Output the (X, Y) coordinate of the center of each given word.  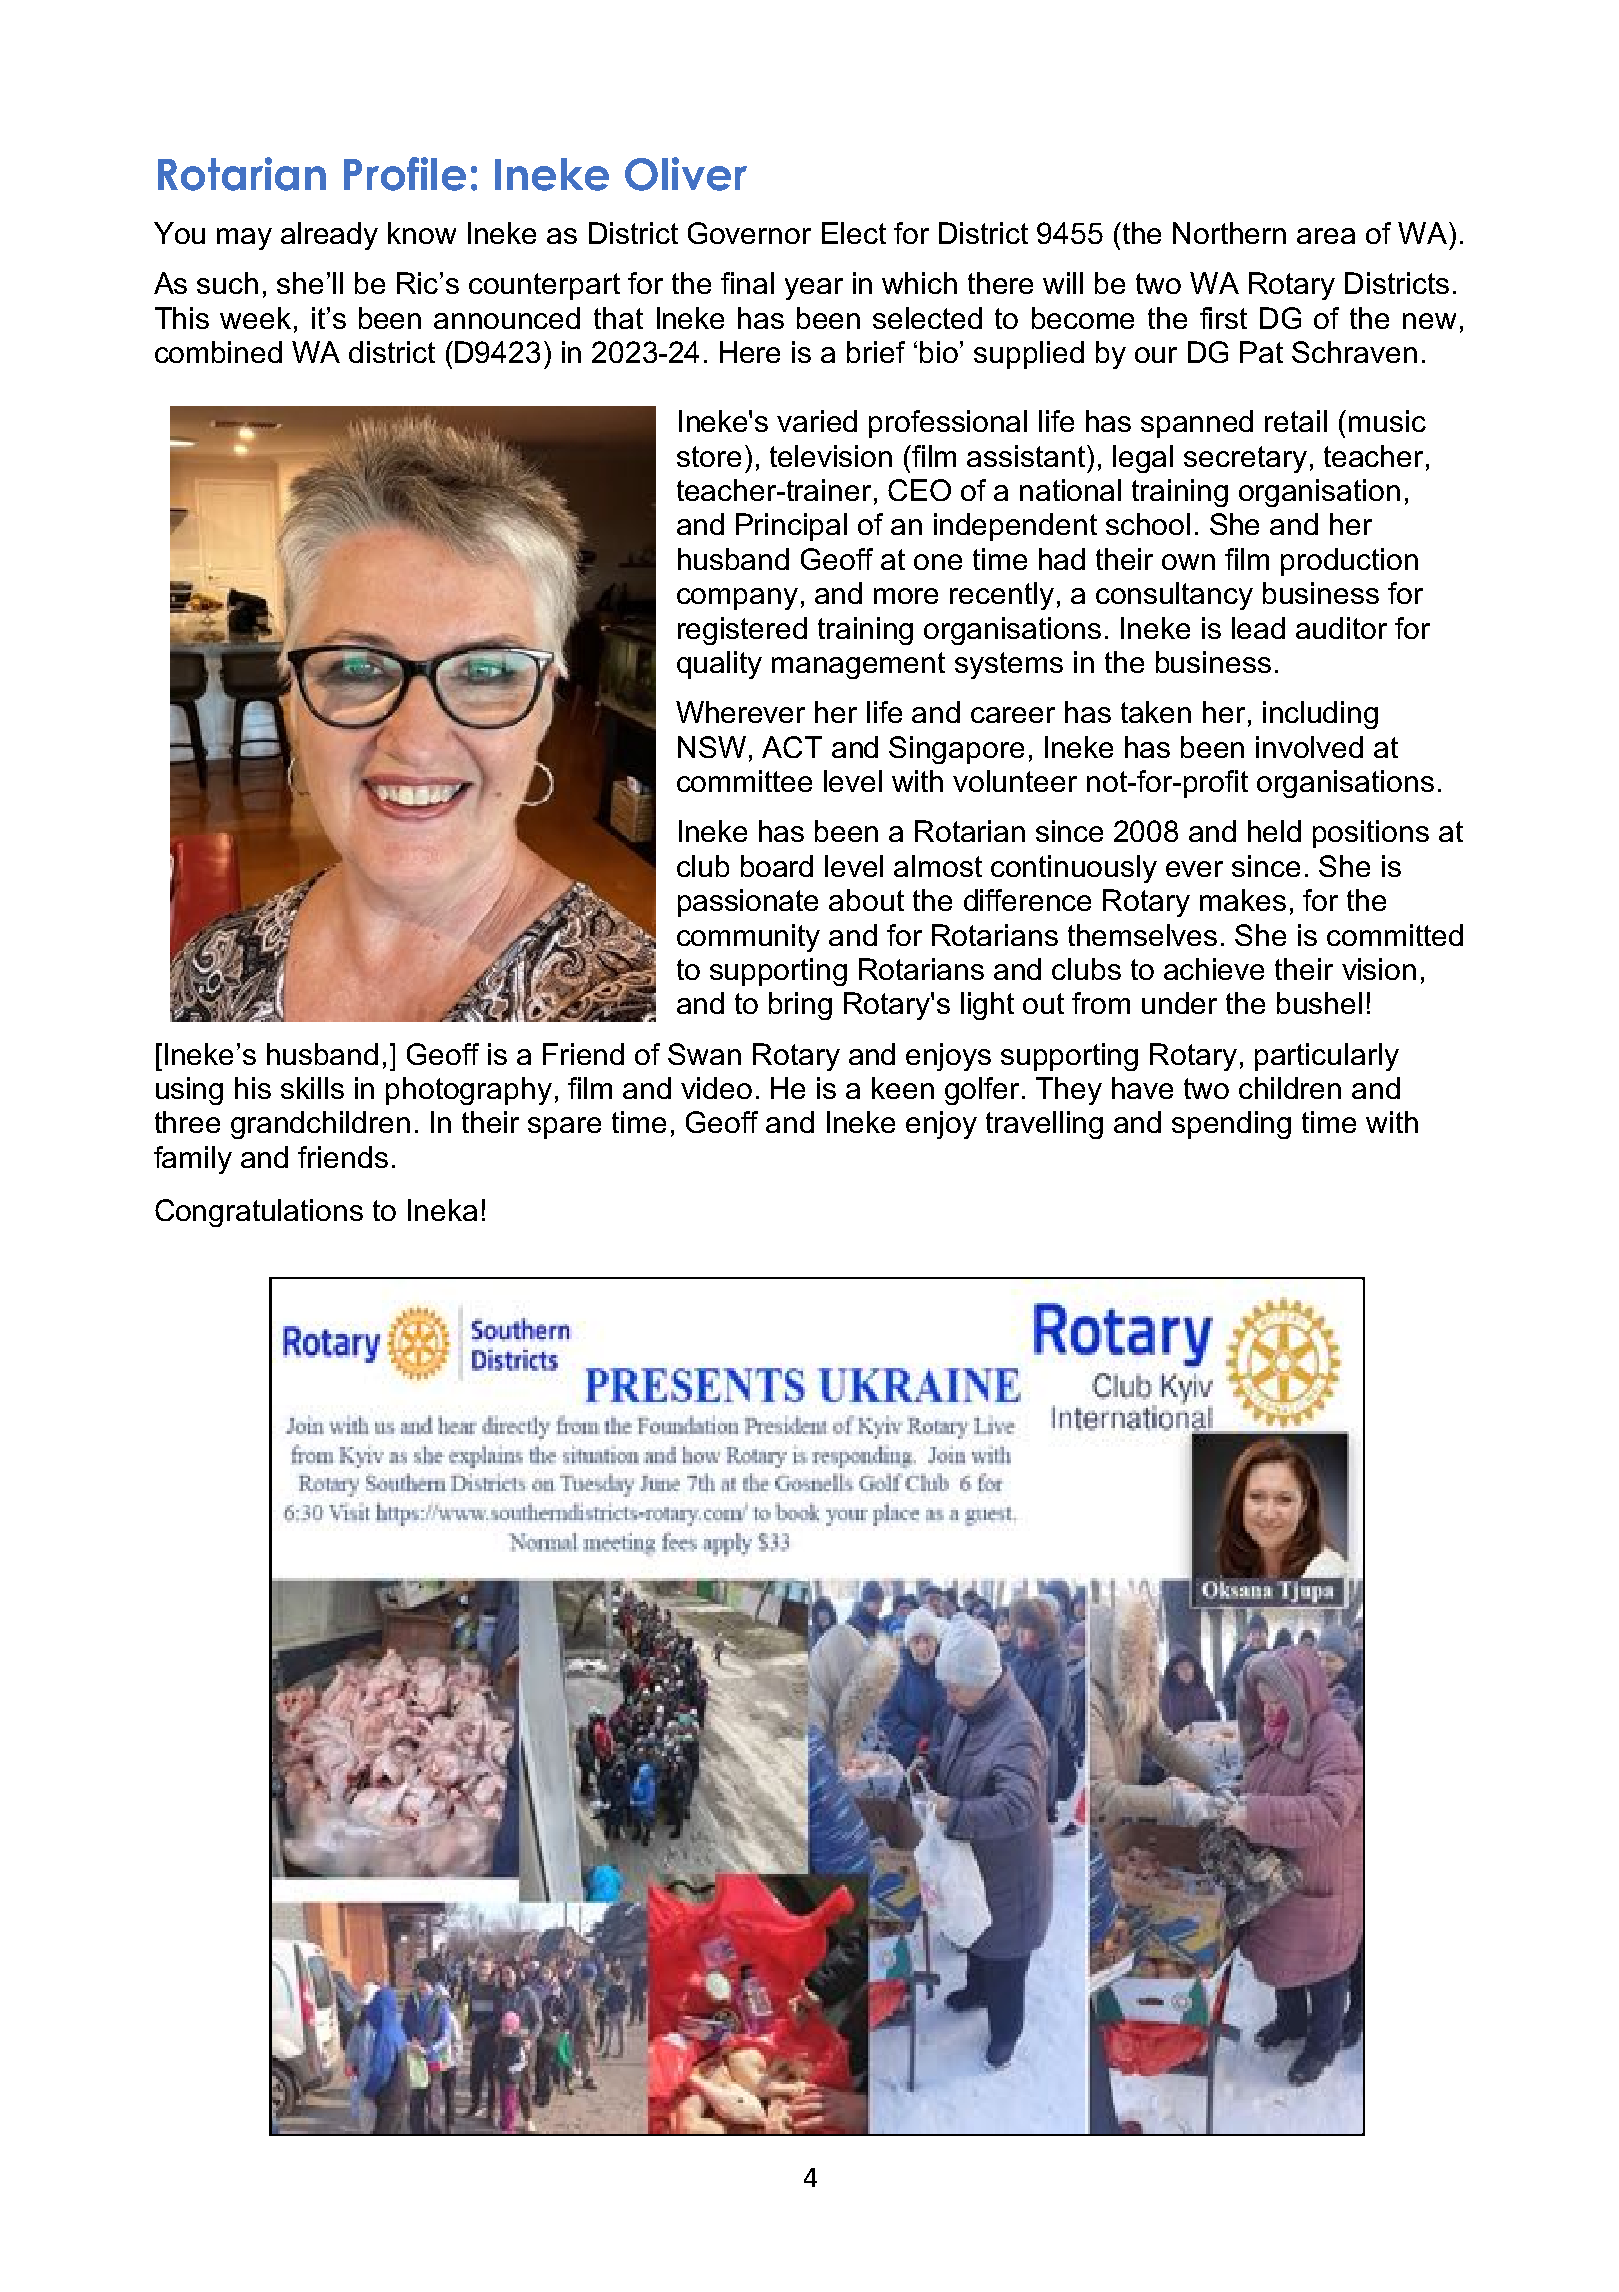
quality (719, 665)
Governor (749, 233)
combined (218, 352)
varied (817, 421)
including (1320, 715)
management (858, 665)
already (329, 236)
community (748, 938)
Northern (1229, 233)
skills (312, 1088)
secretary (1245, 459)
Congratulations (259, 1213)
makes (1243, 900)
